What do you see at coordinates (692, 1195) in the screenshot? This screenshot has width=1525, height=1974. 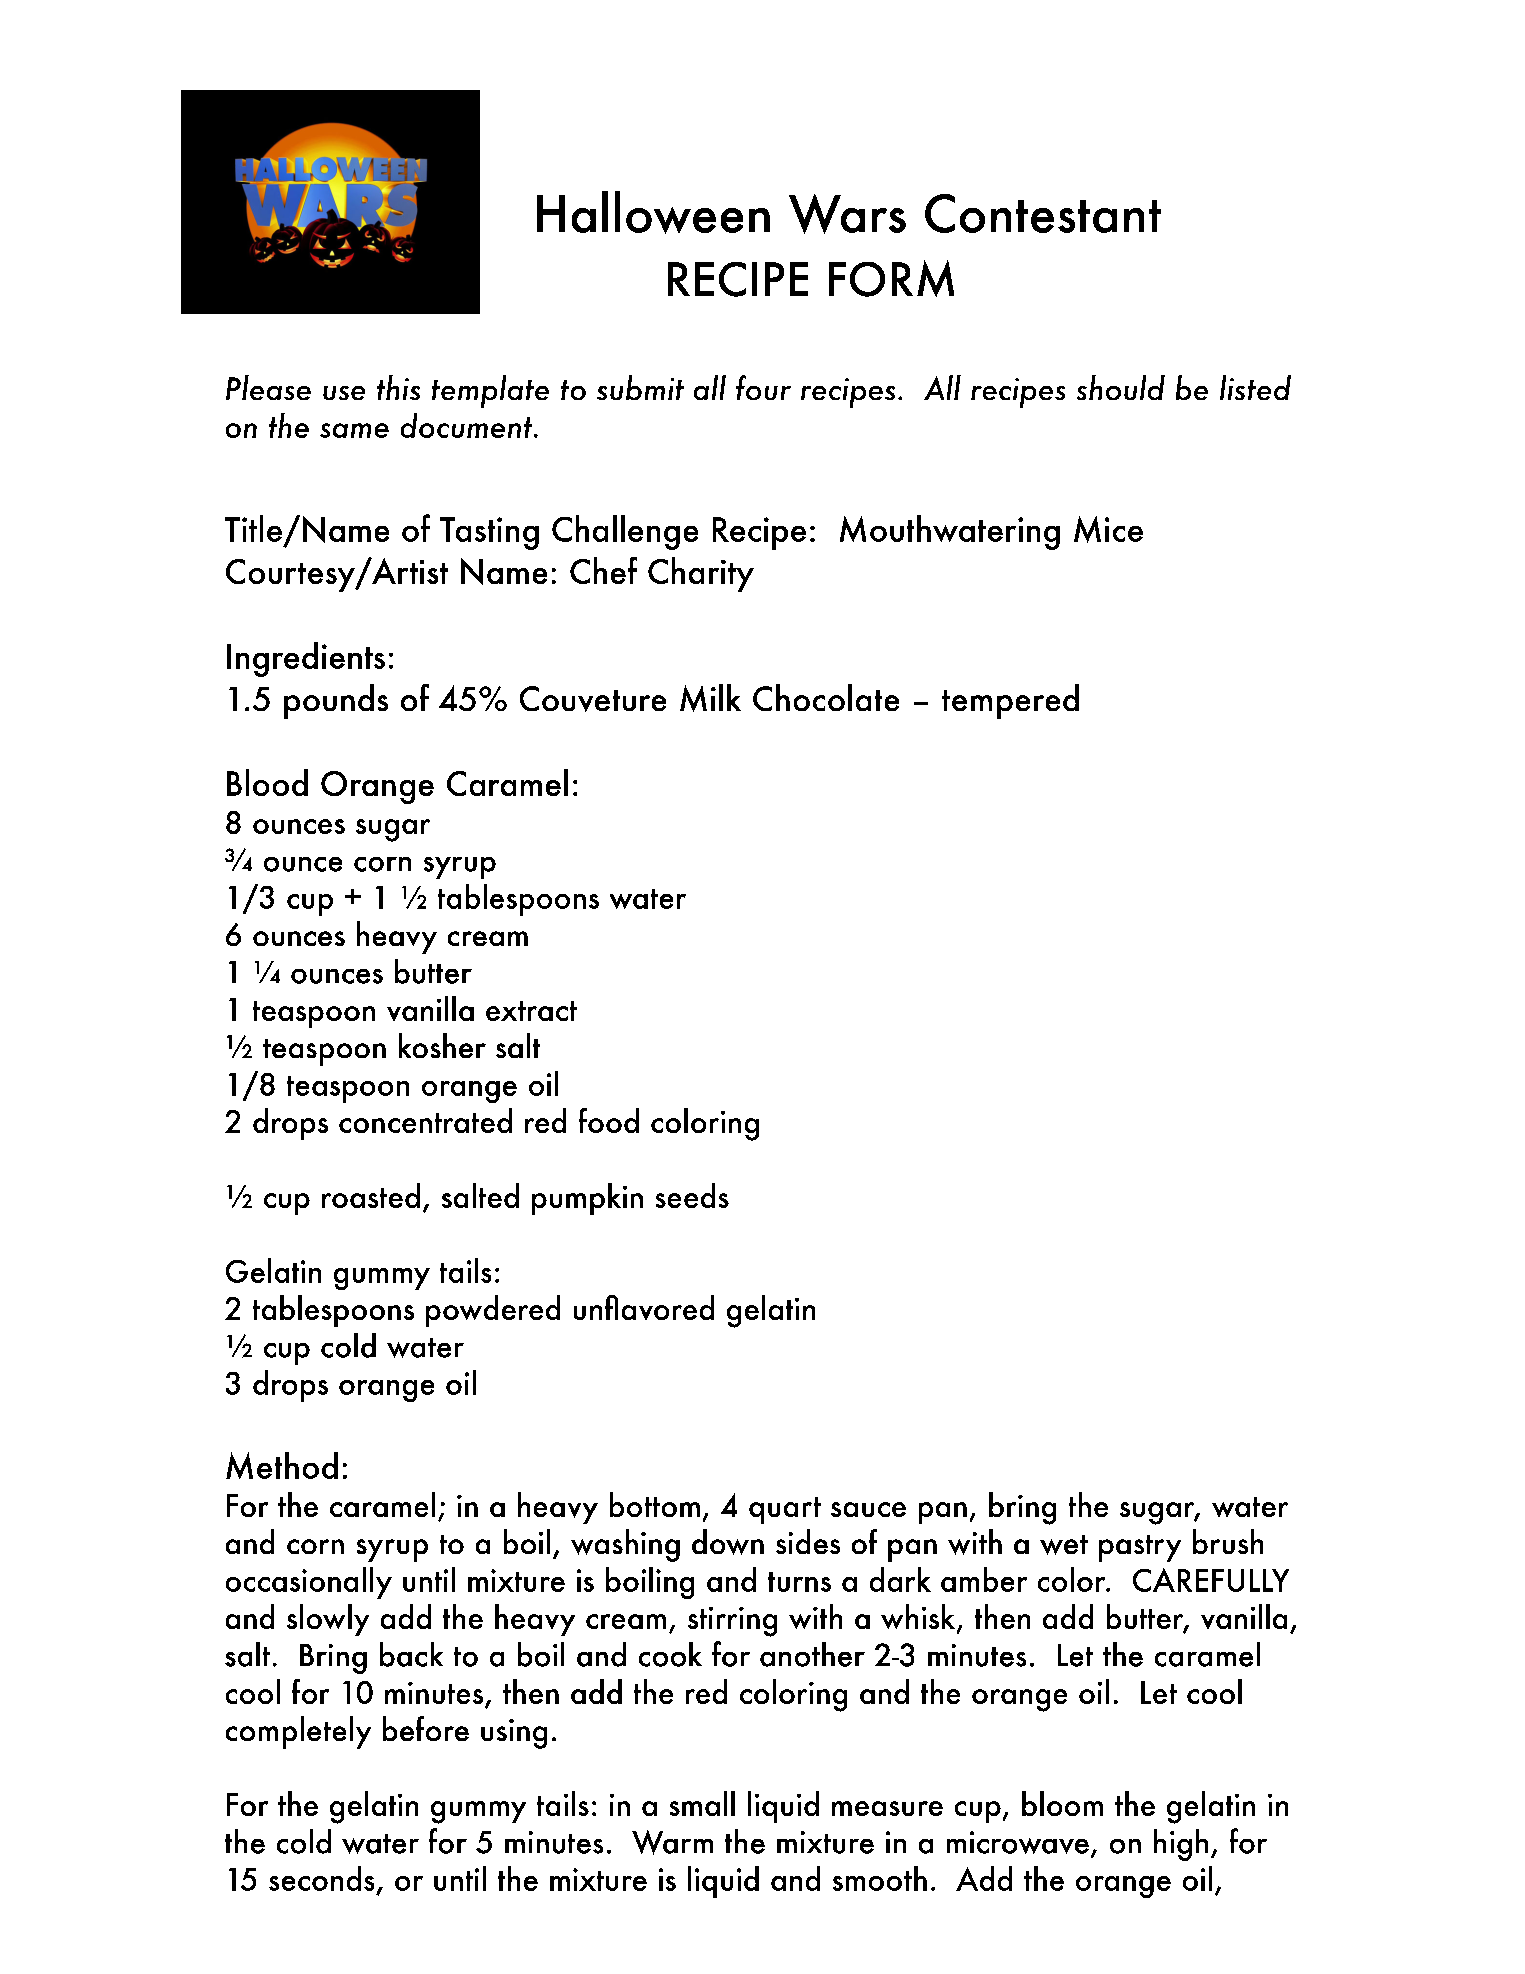 I see `seeds` at bounding box center [692, 1195].
